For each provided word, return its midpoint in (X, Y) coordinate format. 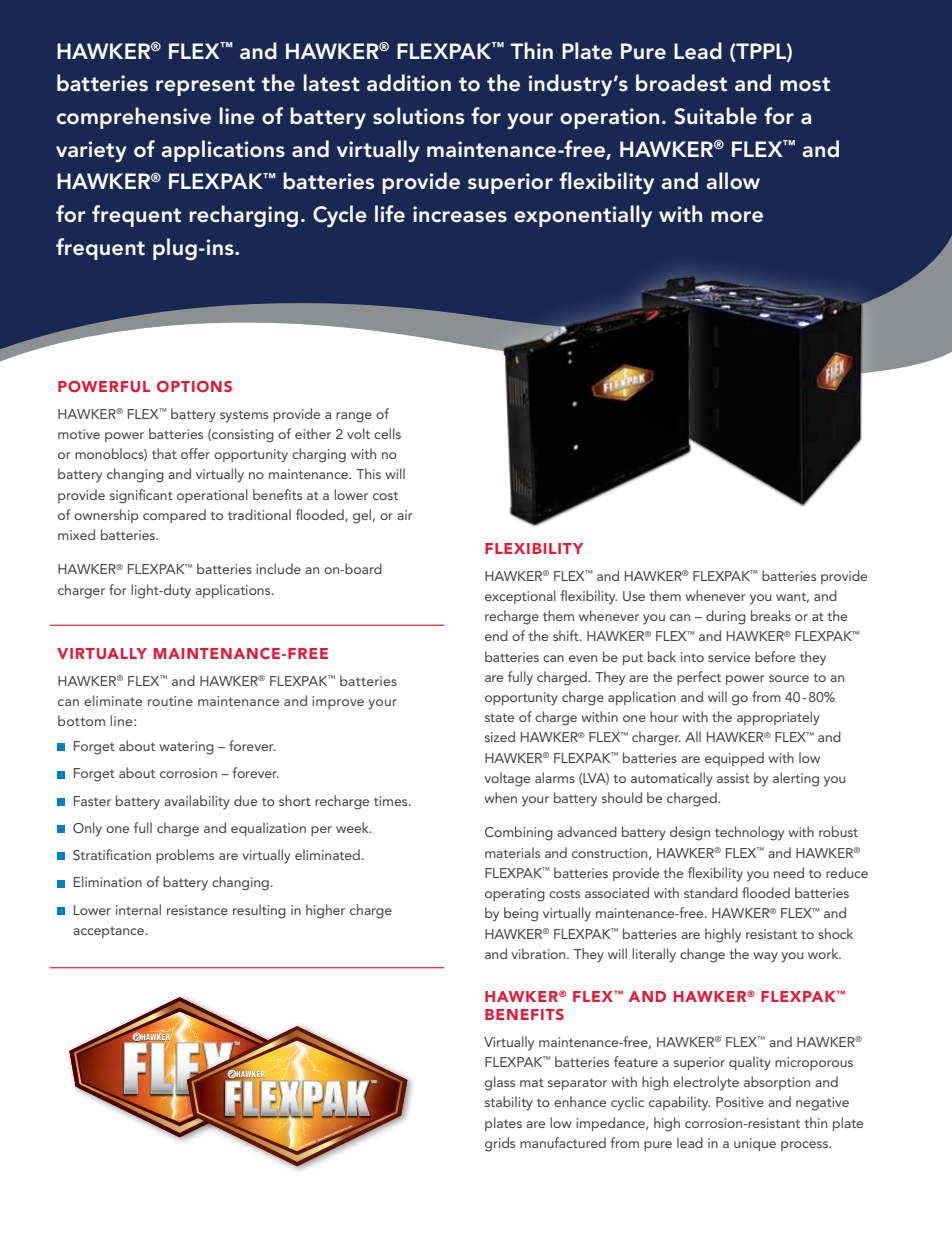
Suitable (715, 116)
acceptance (110, 932)
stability (509, 1103)
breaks (771, 615)
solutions (418, 116)
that (164, 453)
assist (733, 778)
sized (500, 736)
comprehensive (134, 118)
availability (197, 802)
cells (387, 433)
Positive (740, 1102)
